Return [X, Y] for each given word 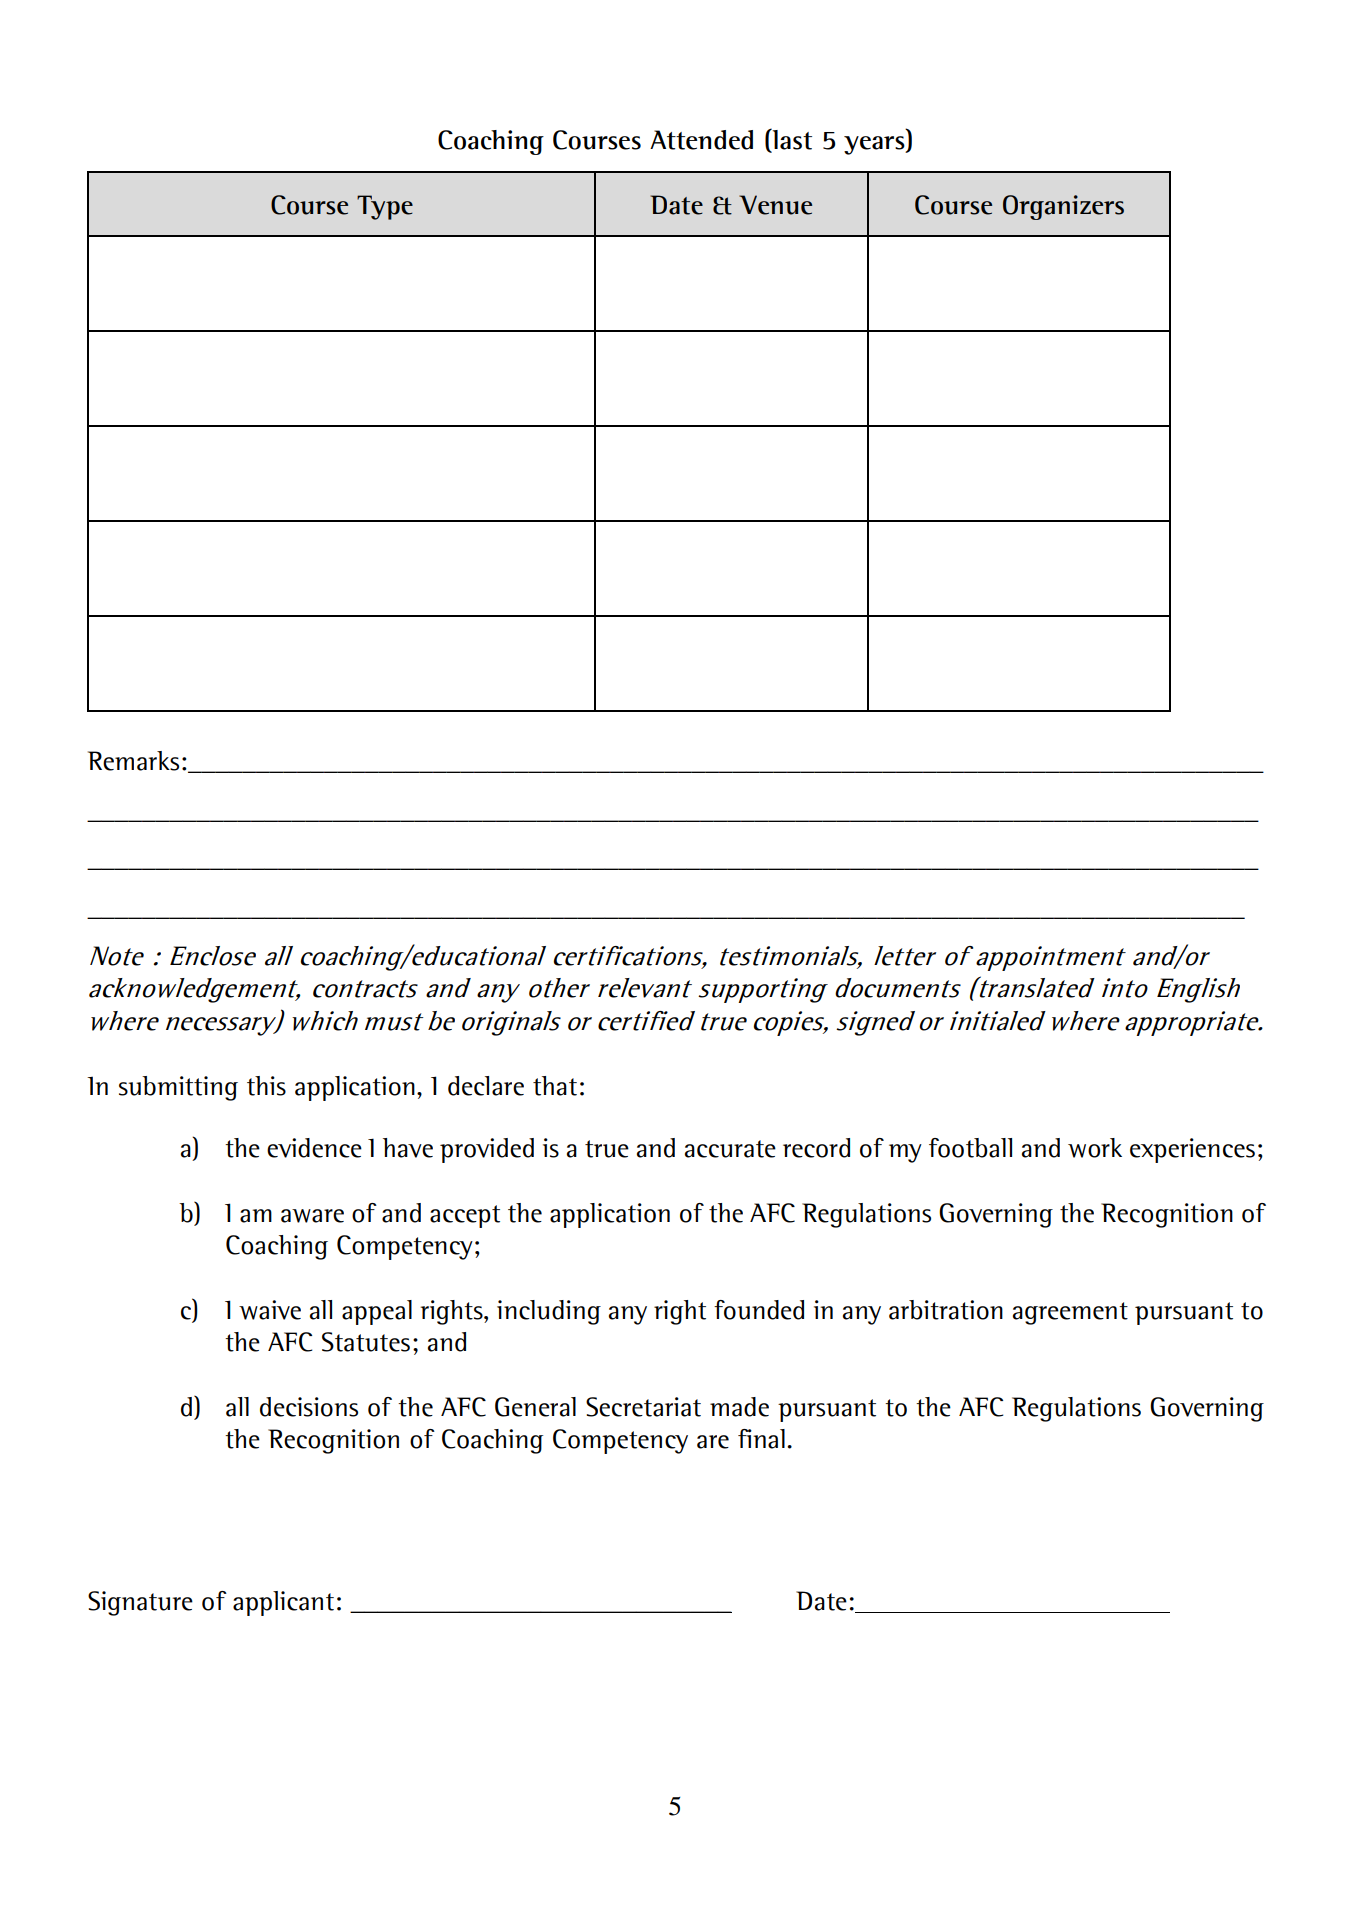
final [761, 1439]
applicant [283, 1603]
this [266, 1086]
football [970, 1148]
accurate [730, 1149]
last [791, 139]
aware [312, 1216]
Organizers [1063, 207]
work [1095, 1148]
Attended [701, 140]
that [555, 1086]
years [875, 145]
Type [385, 207]
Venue [775, 205]
